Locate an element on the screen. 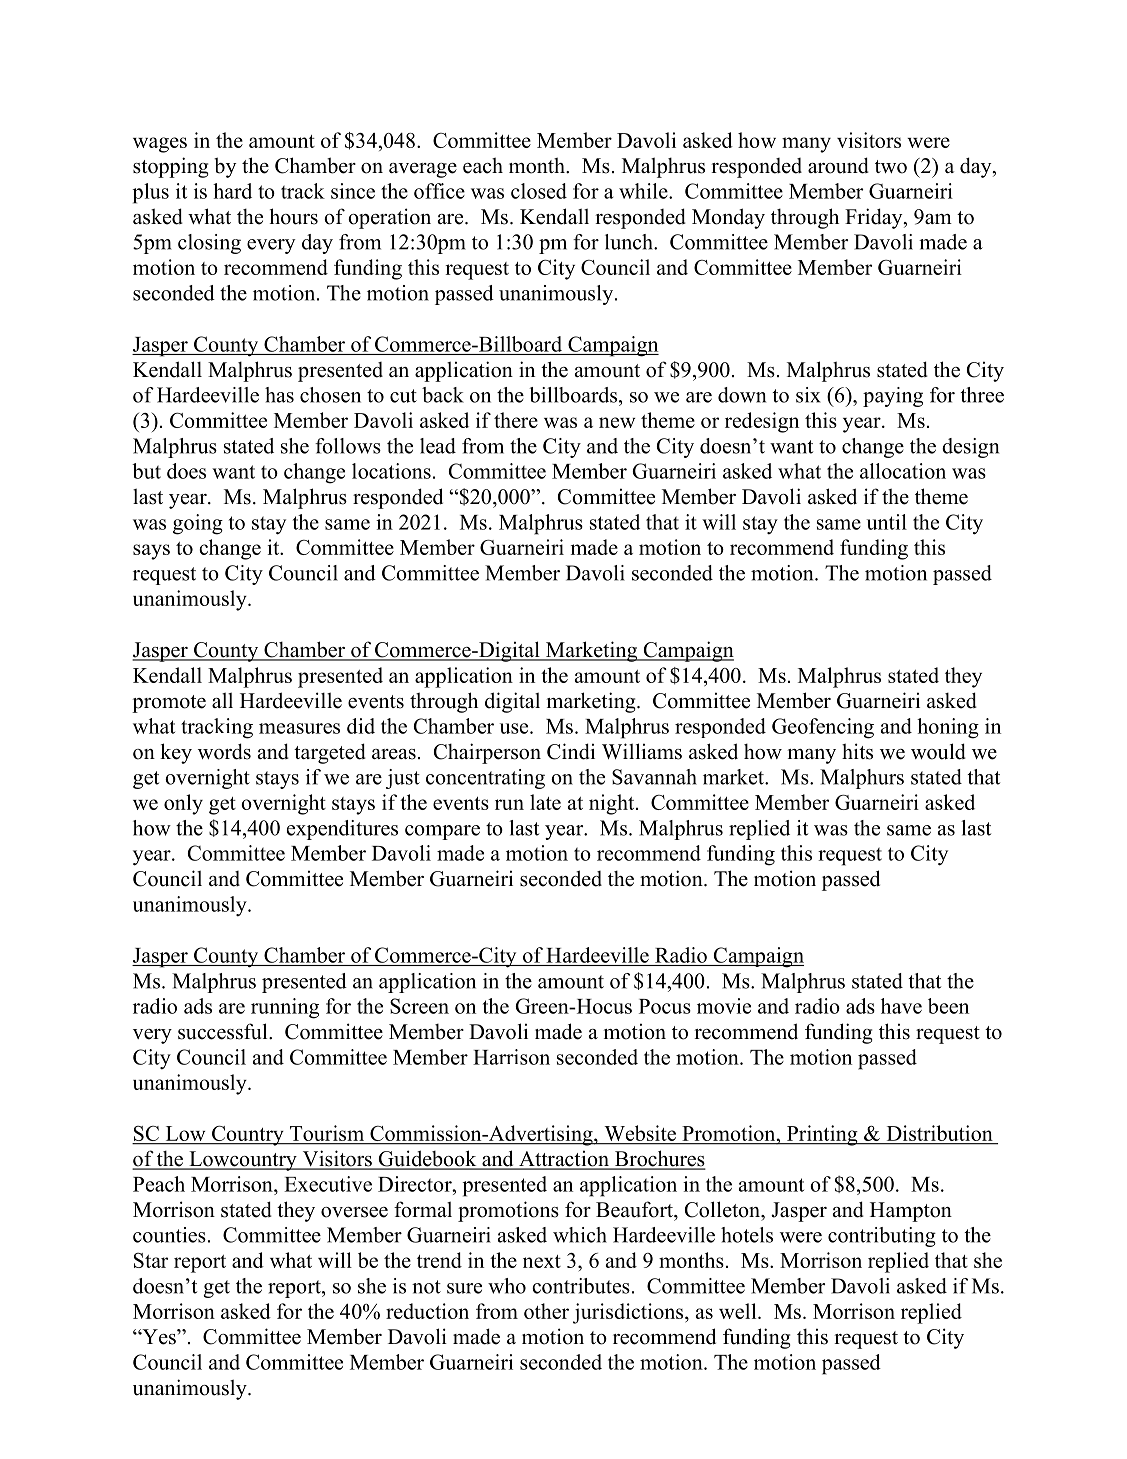 This screenshot has width=1127, height=1459. new is located at coordinates (617, 422).
